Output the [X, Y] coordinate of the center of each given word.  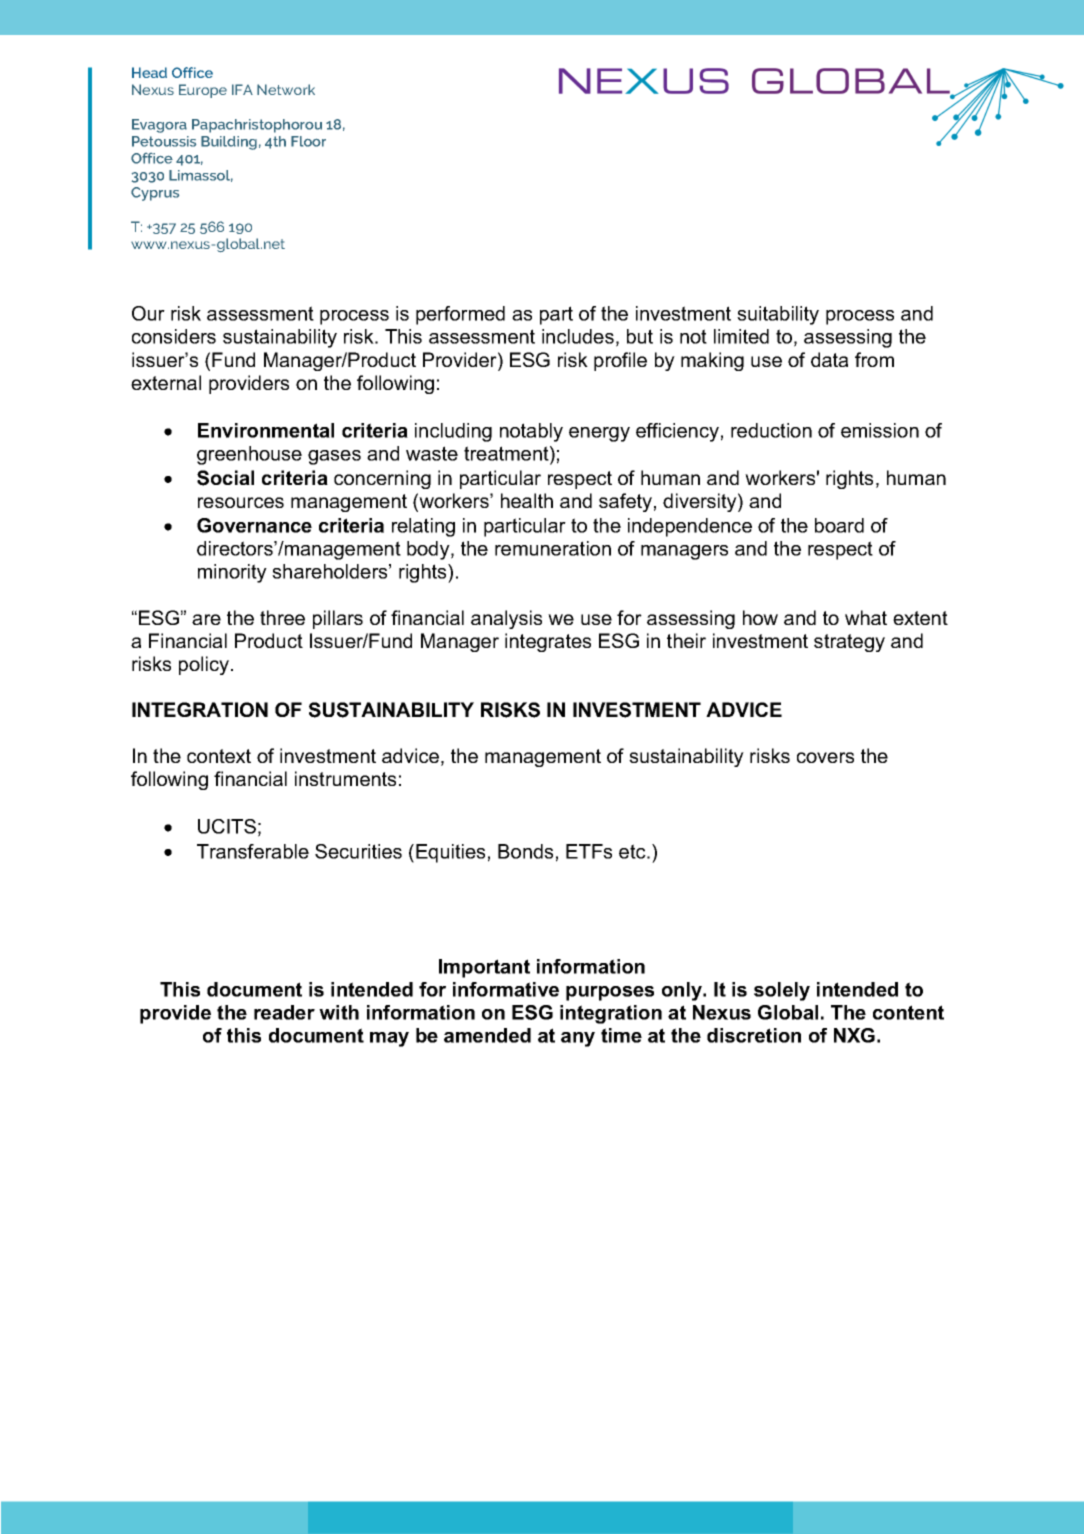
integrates [548, 642]
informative [506, 989]
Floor [308, 141]
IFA [242, 89]
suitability [778, 315]
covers [825, 757]
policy [204, 665]
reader [284, 1012]
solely [782, 991]
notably [531, 432]
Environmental [266, 430]
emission [880, 430]
